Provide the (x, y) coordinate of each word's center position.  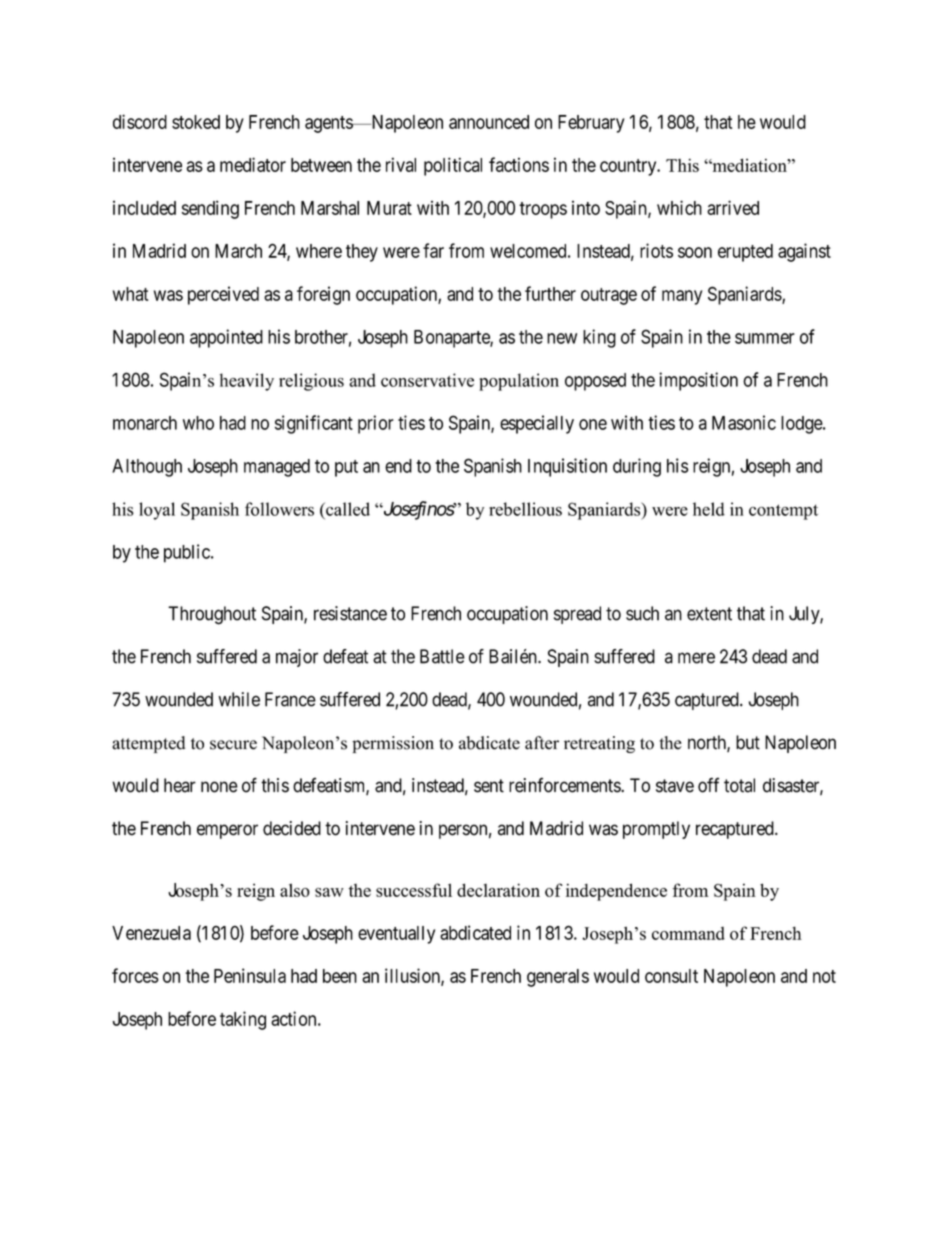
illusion (413, 976)
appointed (226, 338)
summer (765, 338)
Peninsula (250, 975)
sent (489, 786)
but (748, 742)
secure (233, 745)
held (709, 509)
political (453, 166)
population (519, 382)
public (188, 553)
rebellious (525, 509)
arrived (733, 207)
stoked (196, 122)
